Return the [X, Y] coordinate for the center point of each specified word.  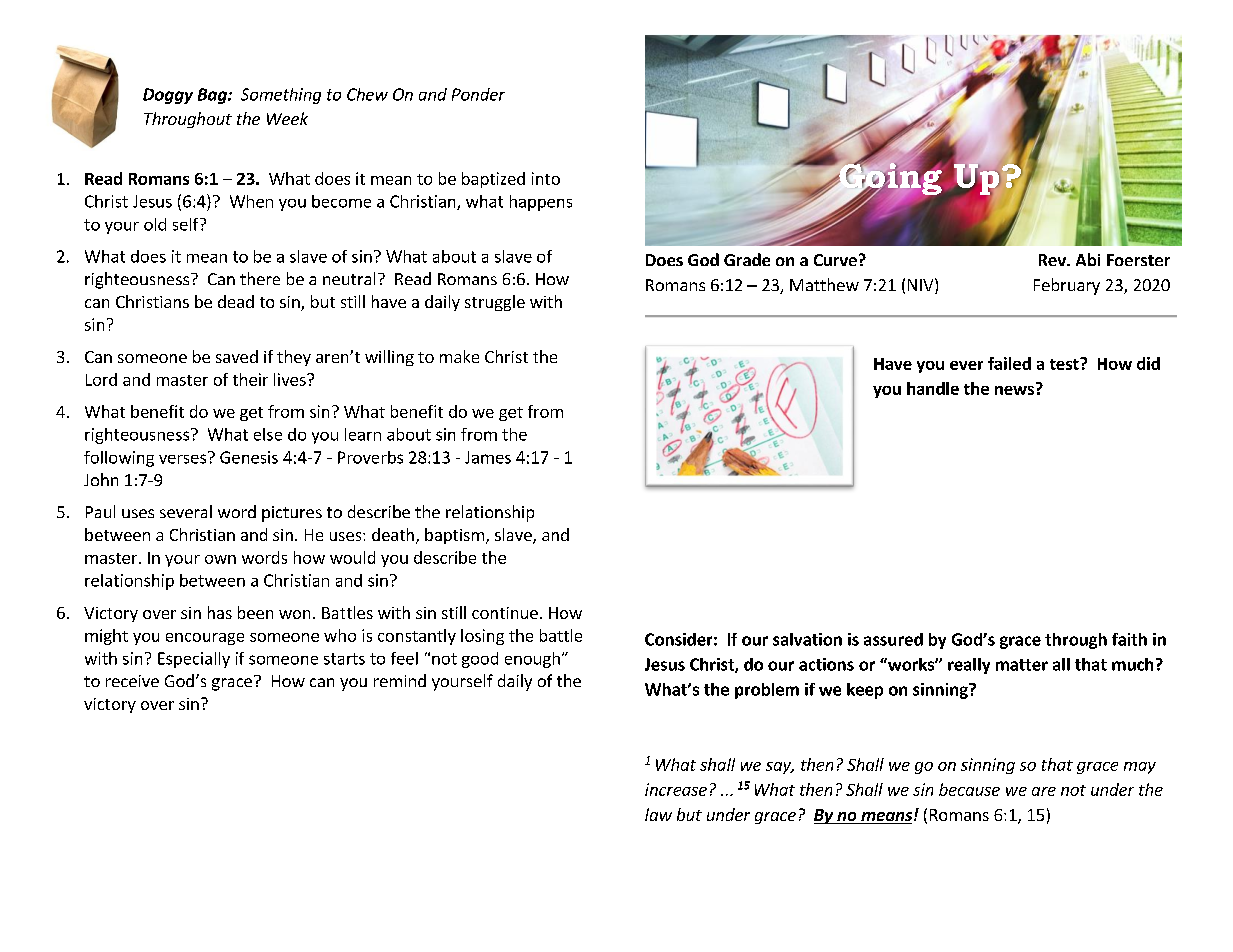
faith [1129, 639]
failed [1009, 363]
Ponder [478, 94]
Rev [1053, 260]
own [220, 559]
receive [132, 681]
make [459, 356]
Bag [213, 96]
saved [237, 356]
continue [505, 613]
